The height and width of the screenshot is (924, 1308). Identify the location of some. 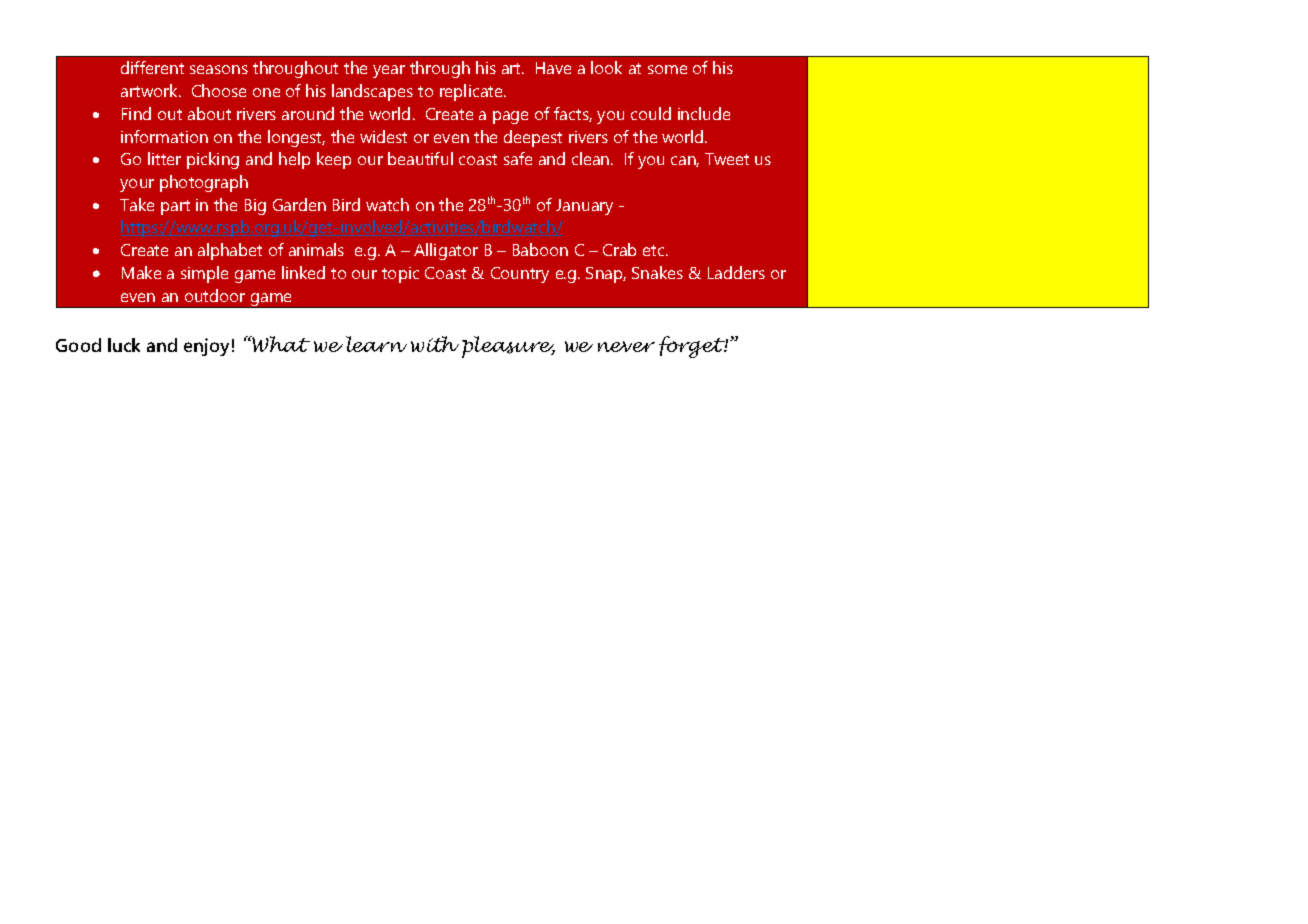
(667, 69).
